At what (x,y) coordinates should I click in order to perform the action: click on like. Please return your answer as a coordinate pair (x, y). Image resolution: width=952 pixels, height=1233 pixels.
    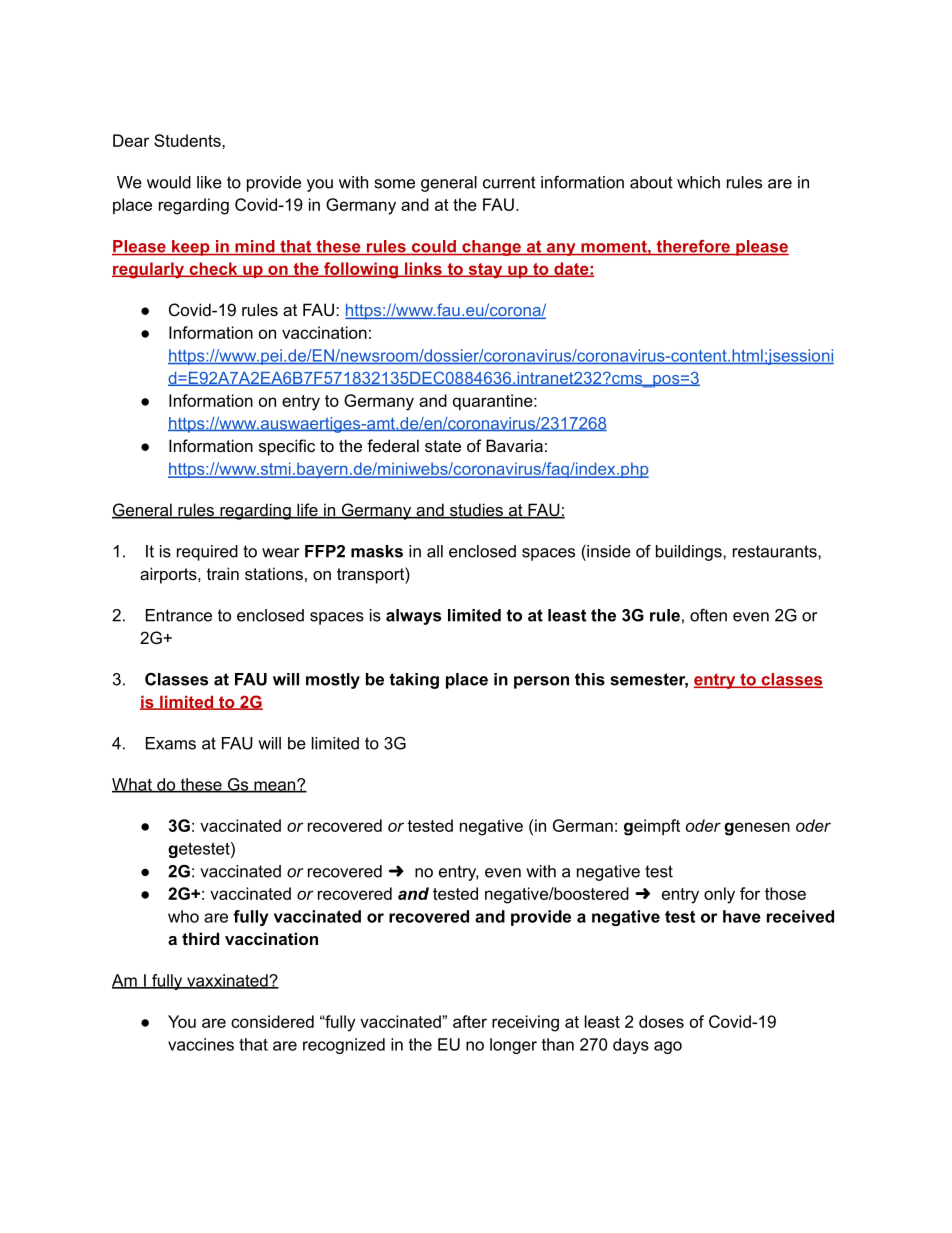
    Looking at the image, I should click on (209, 182).
